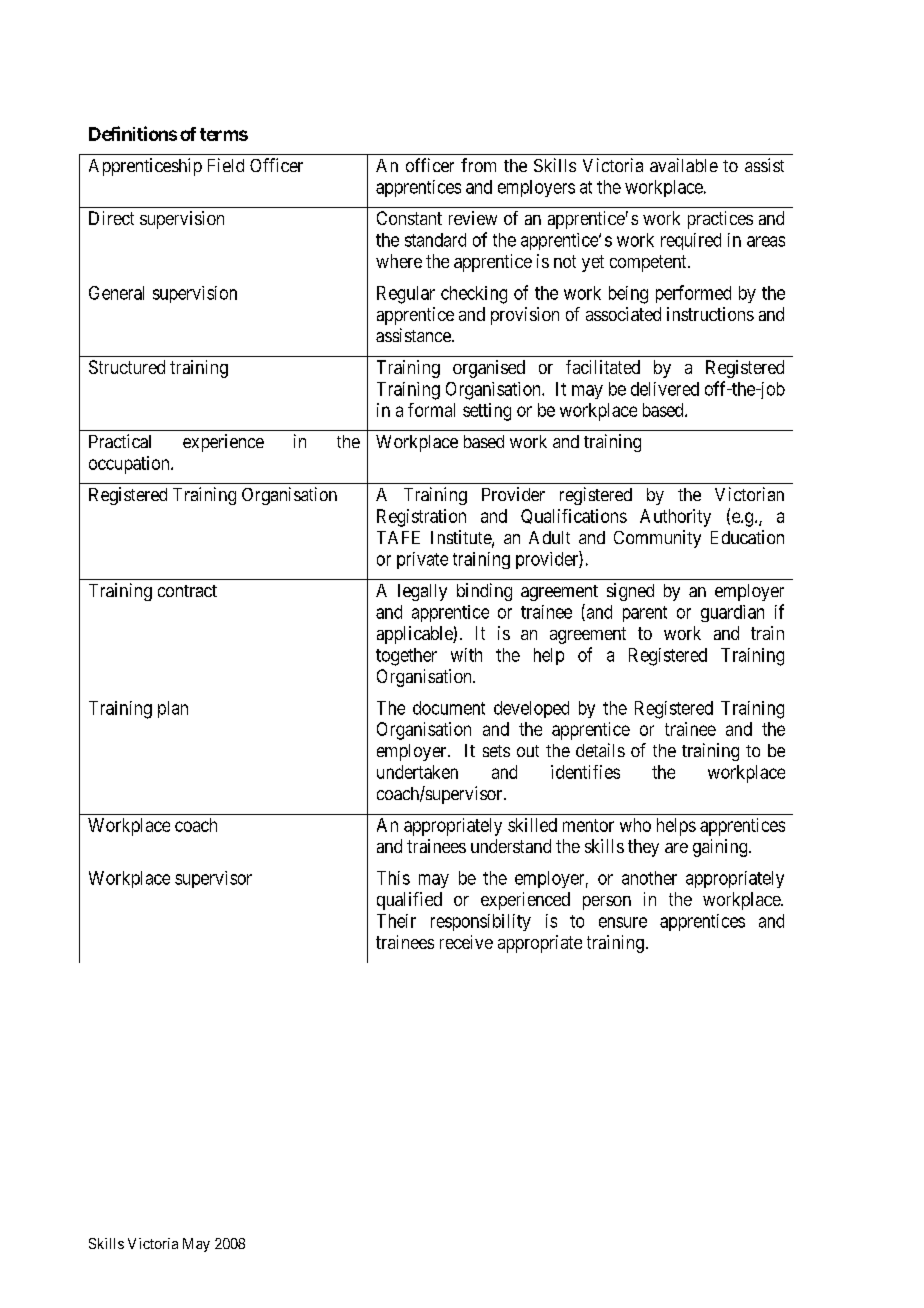 This document has width=924, height=1308. I want to click on from, so click(478, 165).
